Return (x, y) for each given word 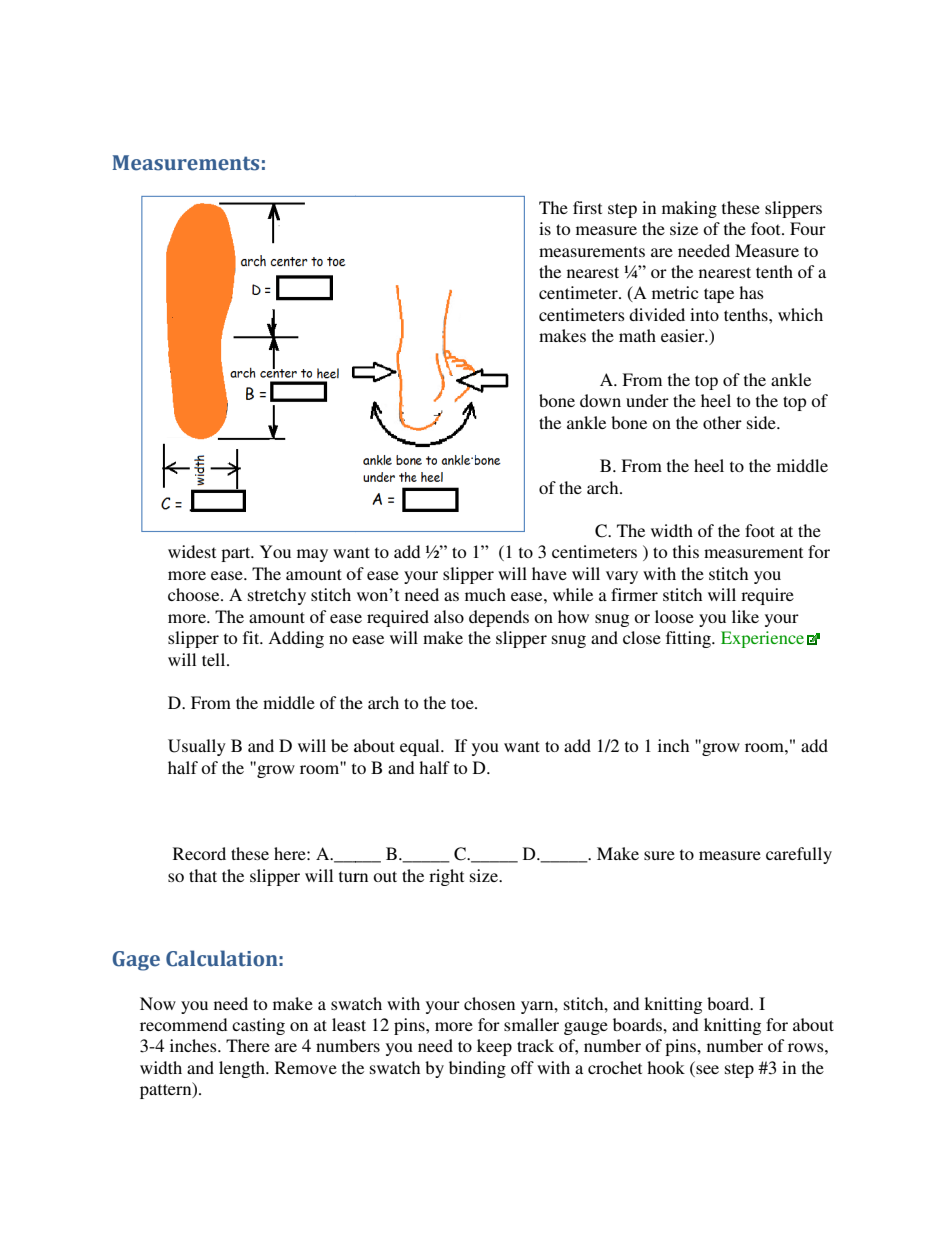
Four (808, 228)
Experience (762, 639)
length (243, 1069)
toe (463, 703)
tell (215, 659)
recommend (183, 1024)
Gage (136, 961)
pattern (167, 1090)
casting (258, 1026)
